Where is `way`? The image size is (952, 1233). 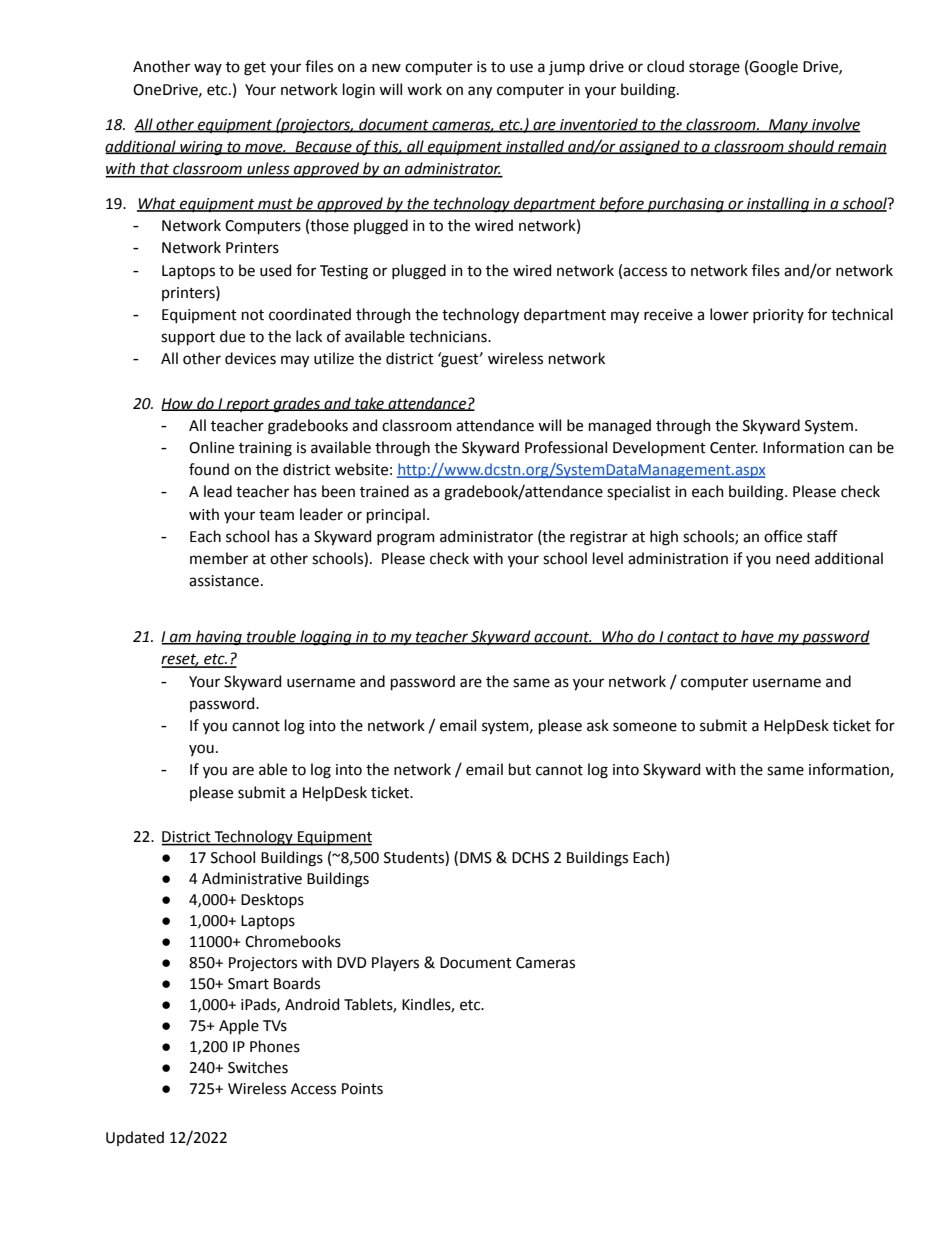
way is located at coordinates (208, 69).
